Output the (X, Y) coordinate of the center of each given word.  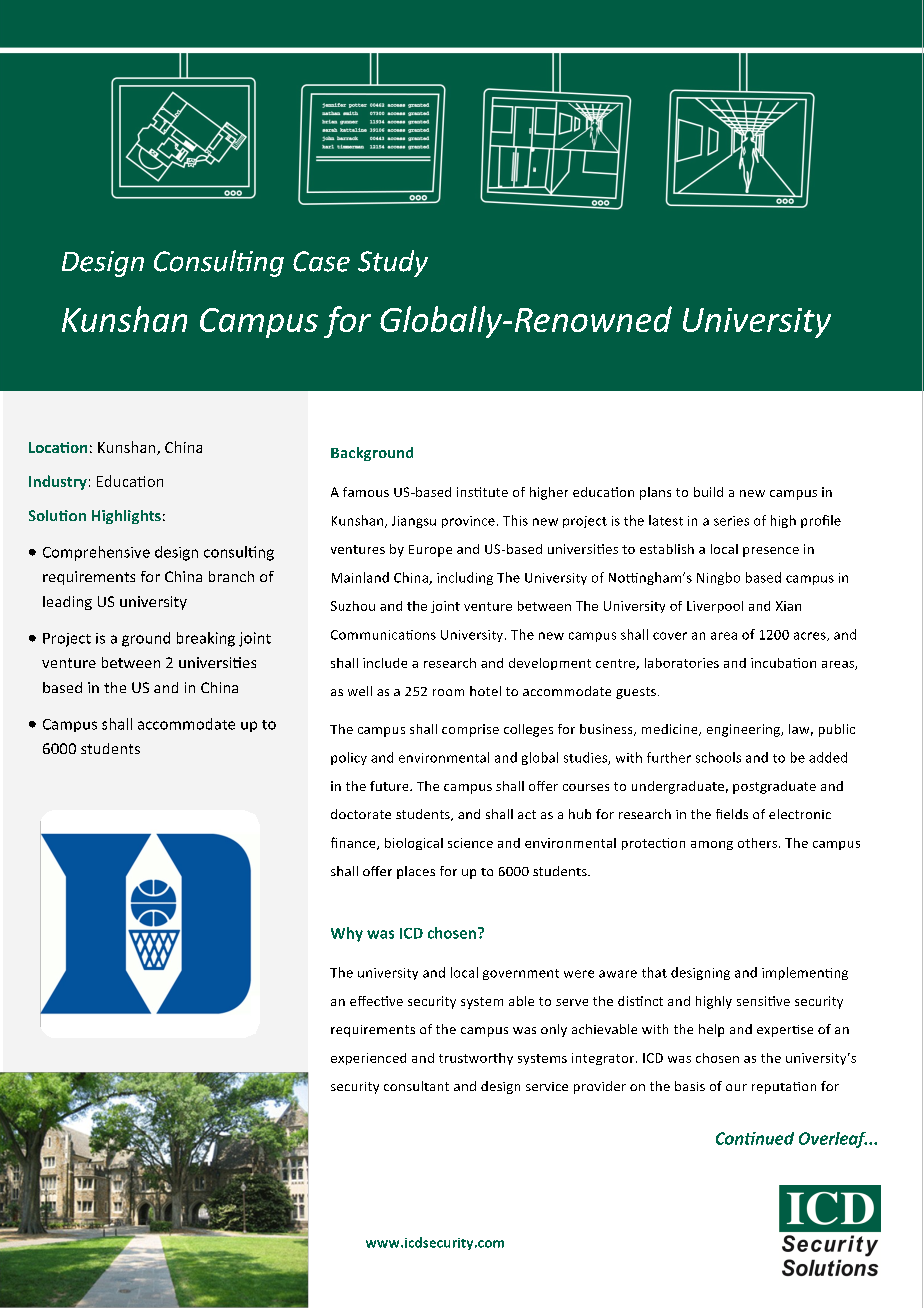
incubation (783, 663)
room (448, 692)
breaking (206, 639)
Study (393, 263)
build (708, 492)
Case (321, 261)
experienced (368, 1059)
